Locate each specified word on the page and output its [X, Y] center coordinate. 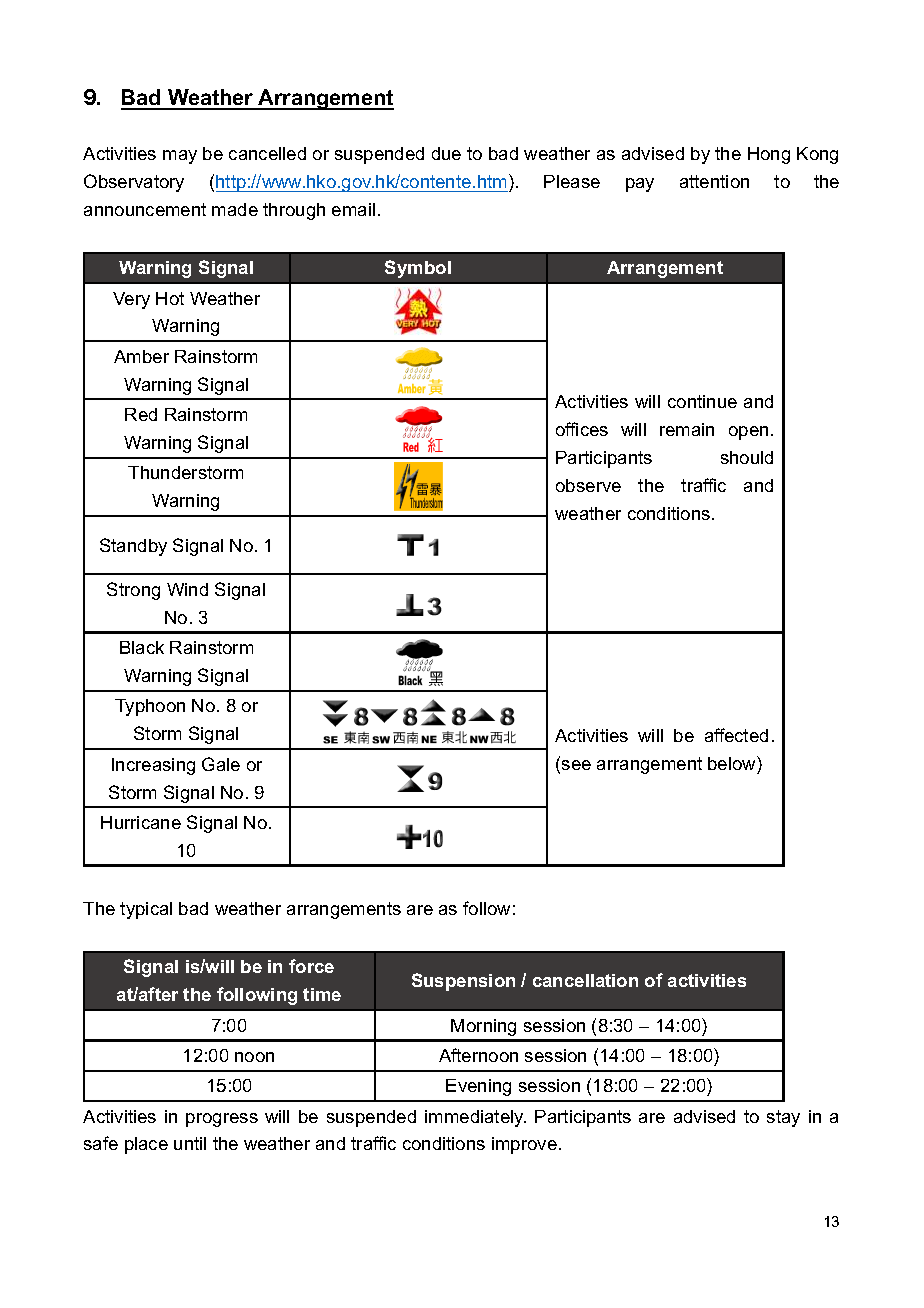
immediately [475, 1118]
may [180, 157]
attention [714, 181]
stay [783, 1118]
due [446, 153]
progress [222, 1120]
